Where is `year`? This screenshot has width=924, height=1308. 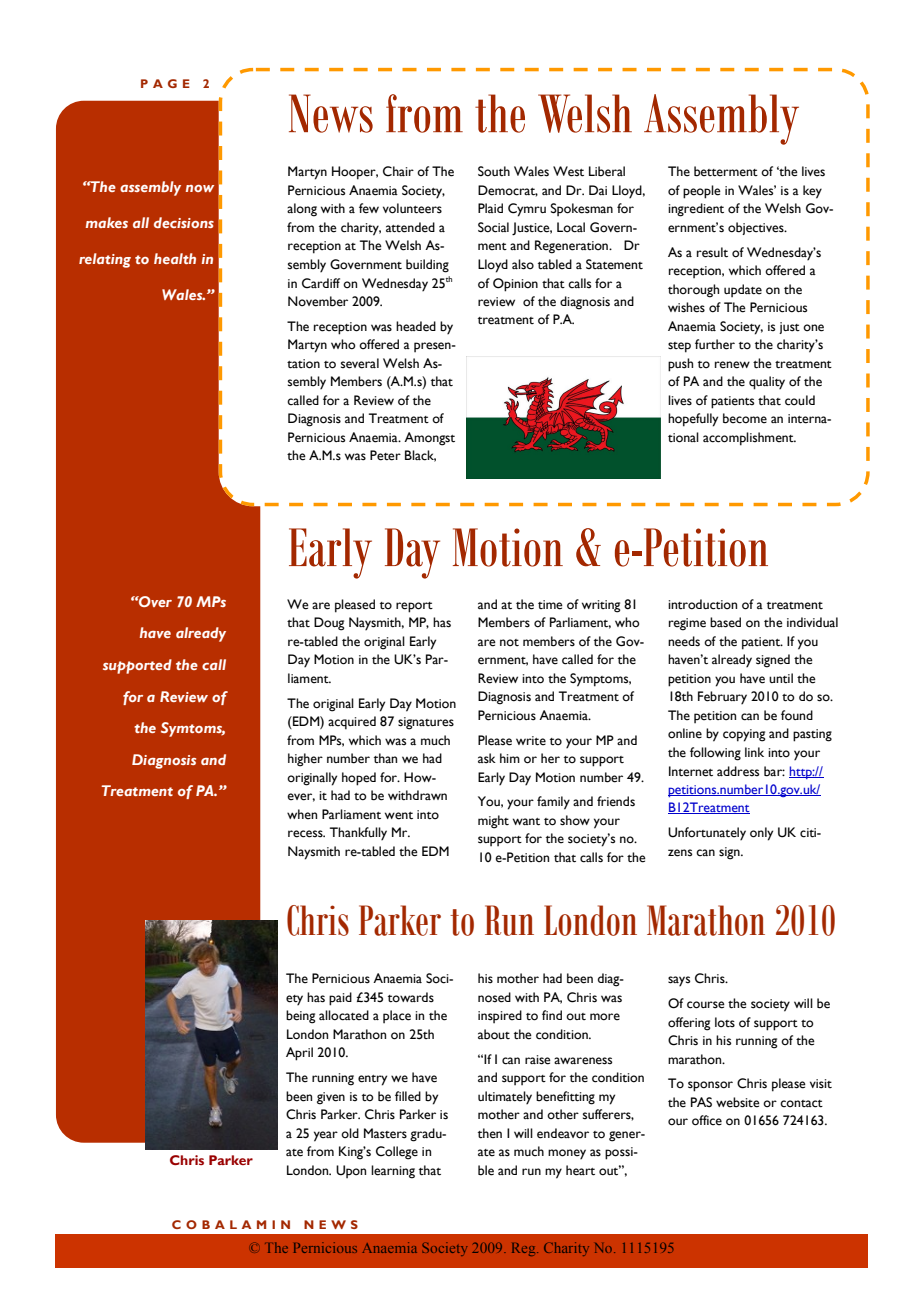
year is located at coordinates (326, 1136).
